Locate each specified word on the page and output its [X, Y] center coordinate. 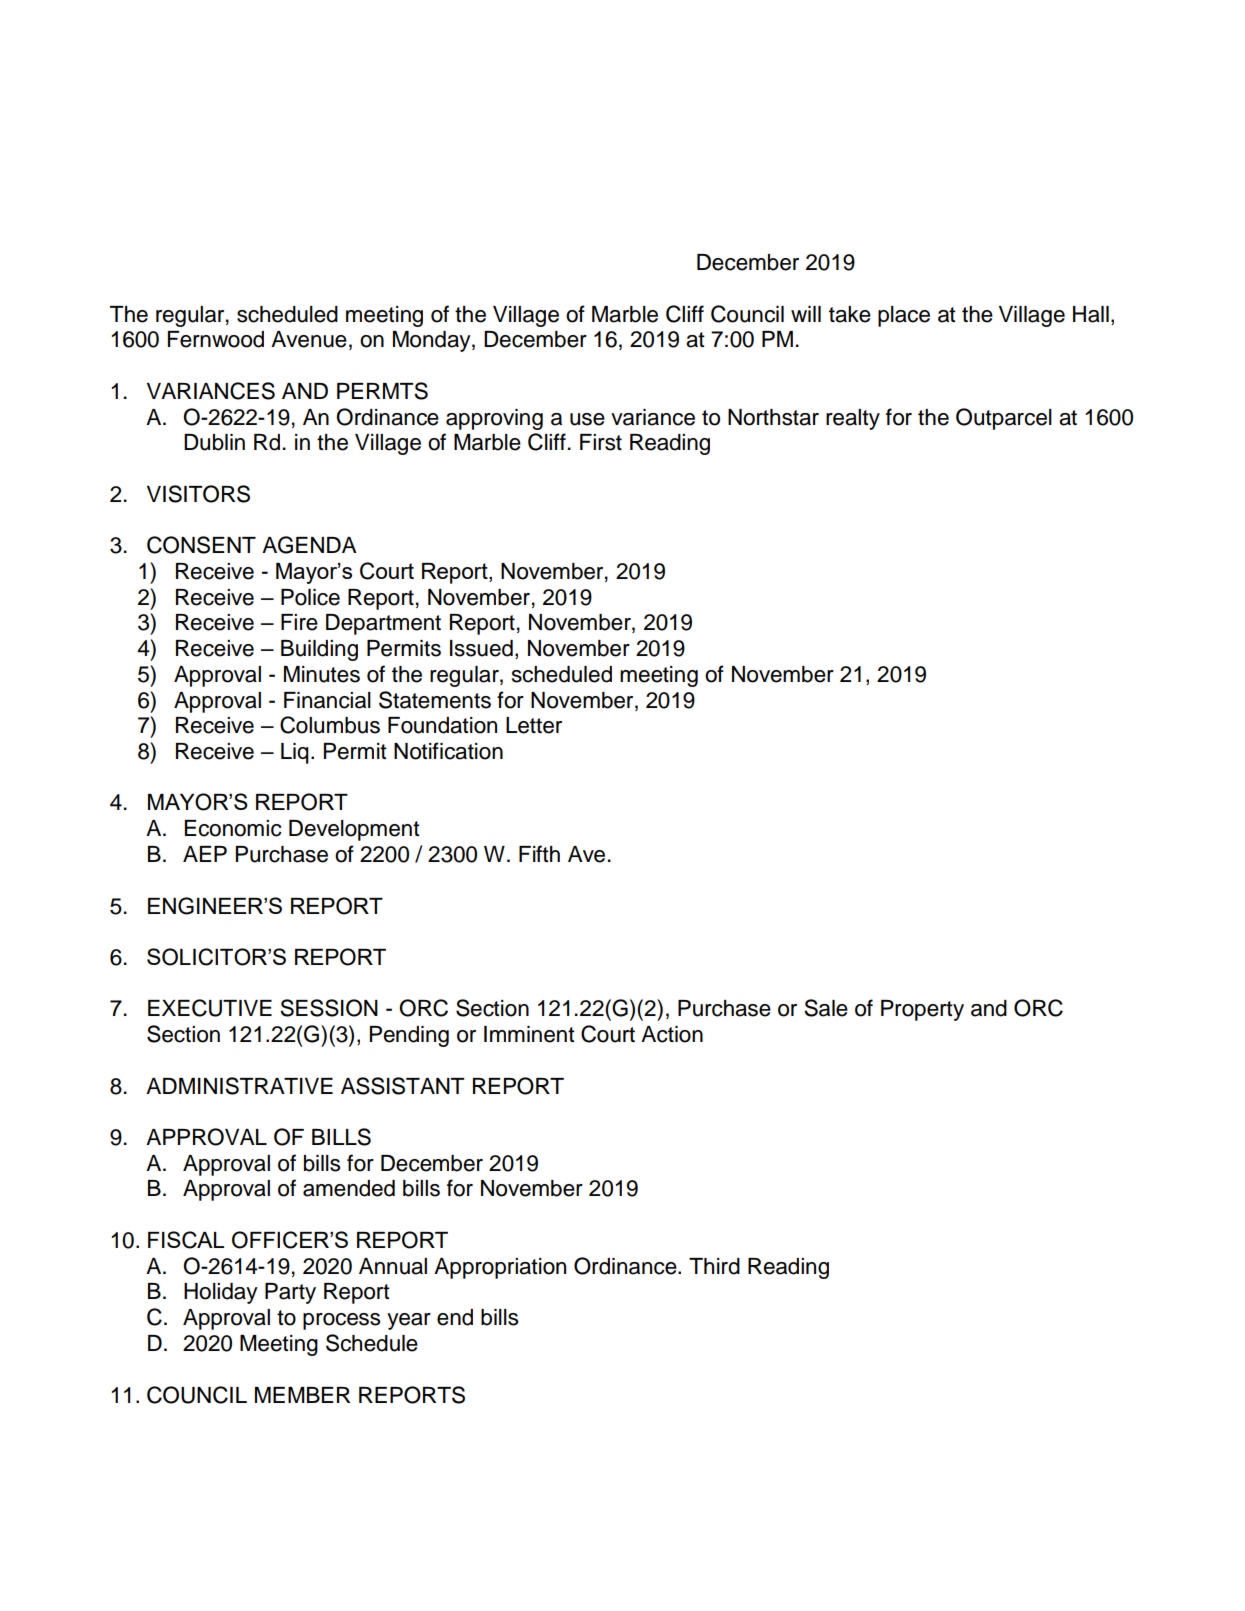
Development [354, 830]
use [587, 419]
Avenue [309, 339]
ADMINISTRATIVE [239, 1086]
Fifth [539, 853]
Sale [826, 1008]
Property [922, 1010]
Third [714, 1266]
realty [853, 419]
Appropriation [500, 1268]
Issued [481, 648]
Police [310, 597]
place [904, 316]
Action [672, 1034]
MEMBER [302, 1395]
